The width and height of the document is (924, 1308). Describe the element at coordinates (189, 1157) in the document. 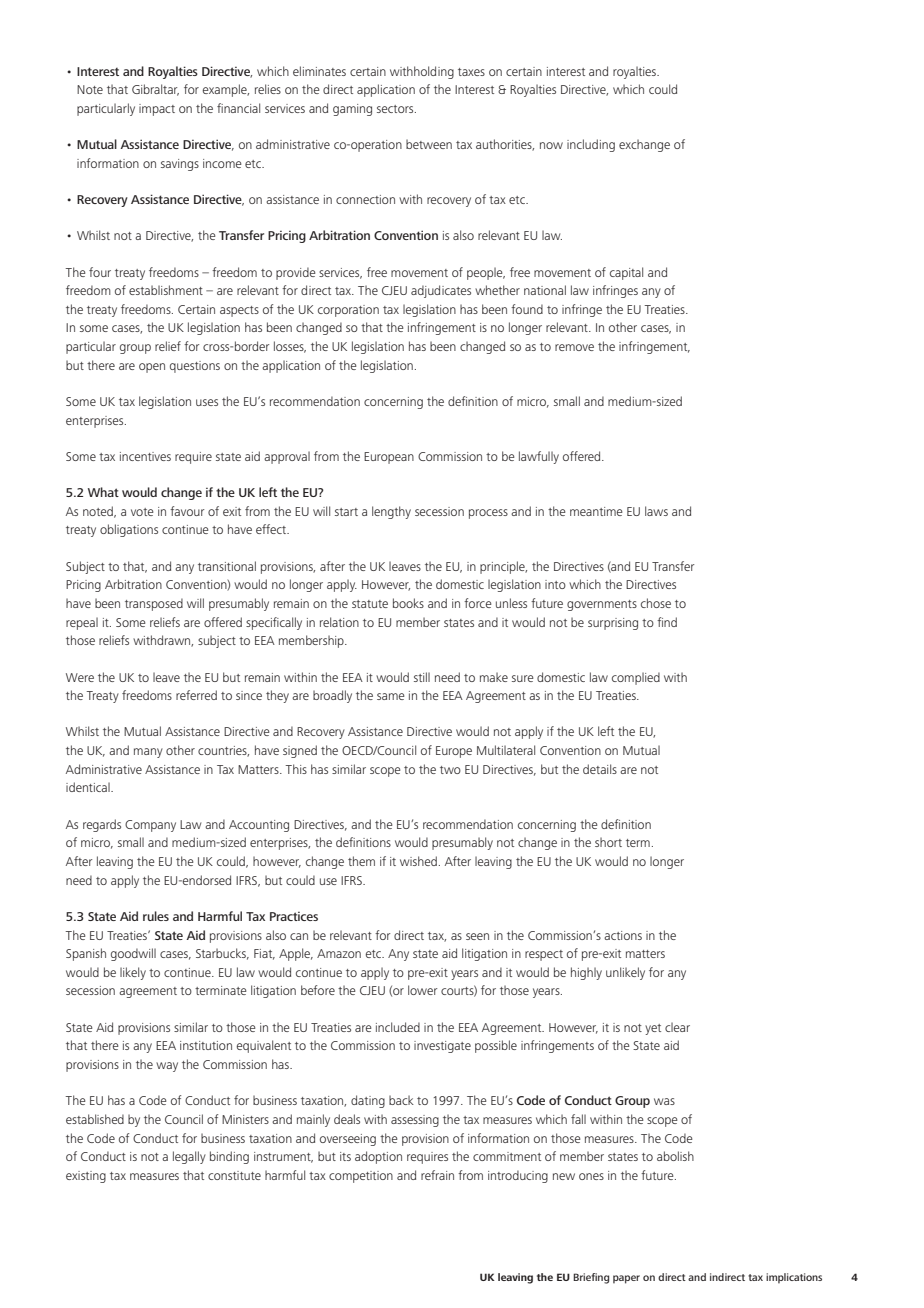

I see `legally` at that location.
